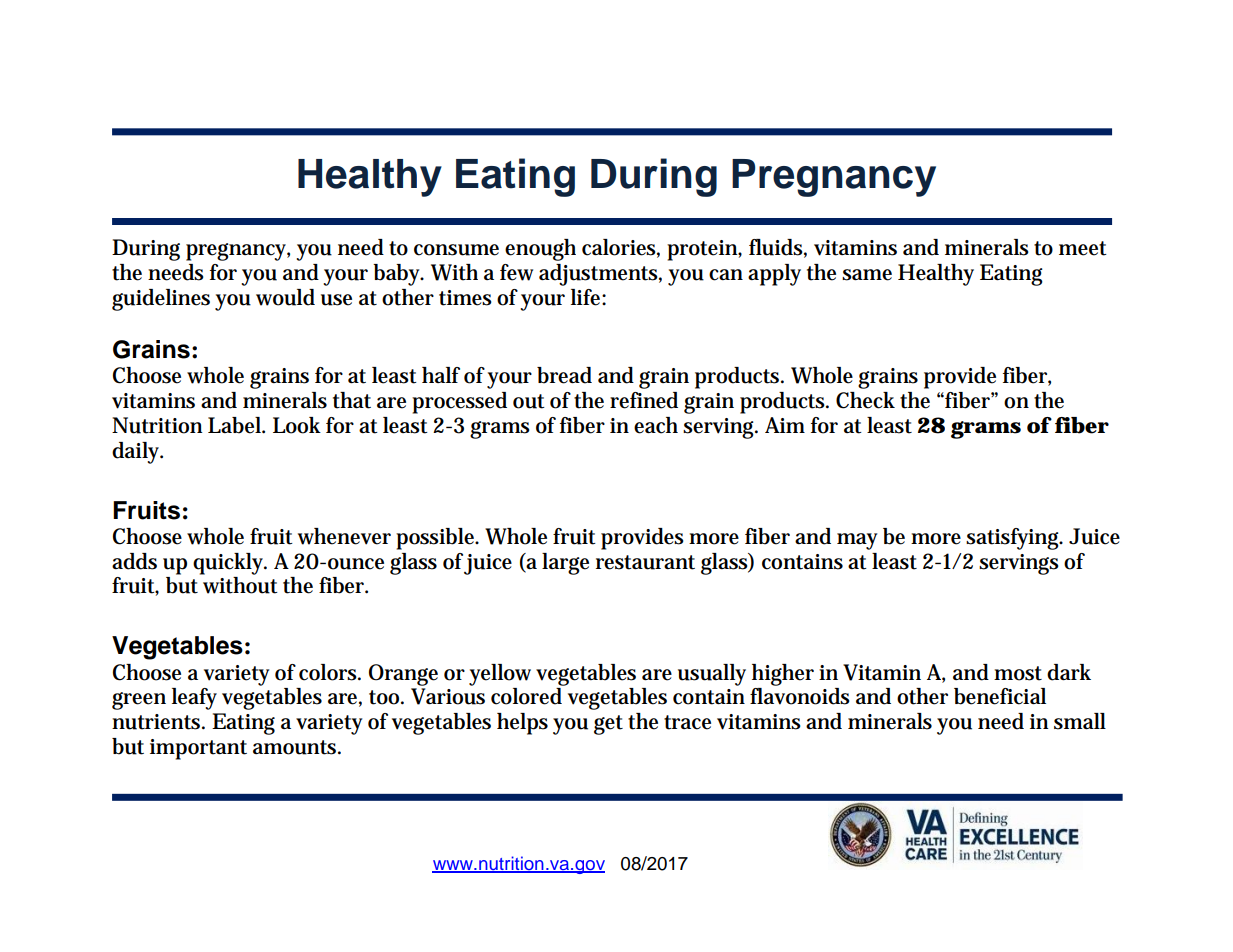  I want to click on bread, so click(564, 375).
